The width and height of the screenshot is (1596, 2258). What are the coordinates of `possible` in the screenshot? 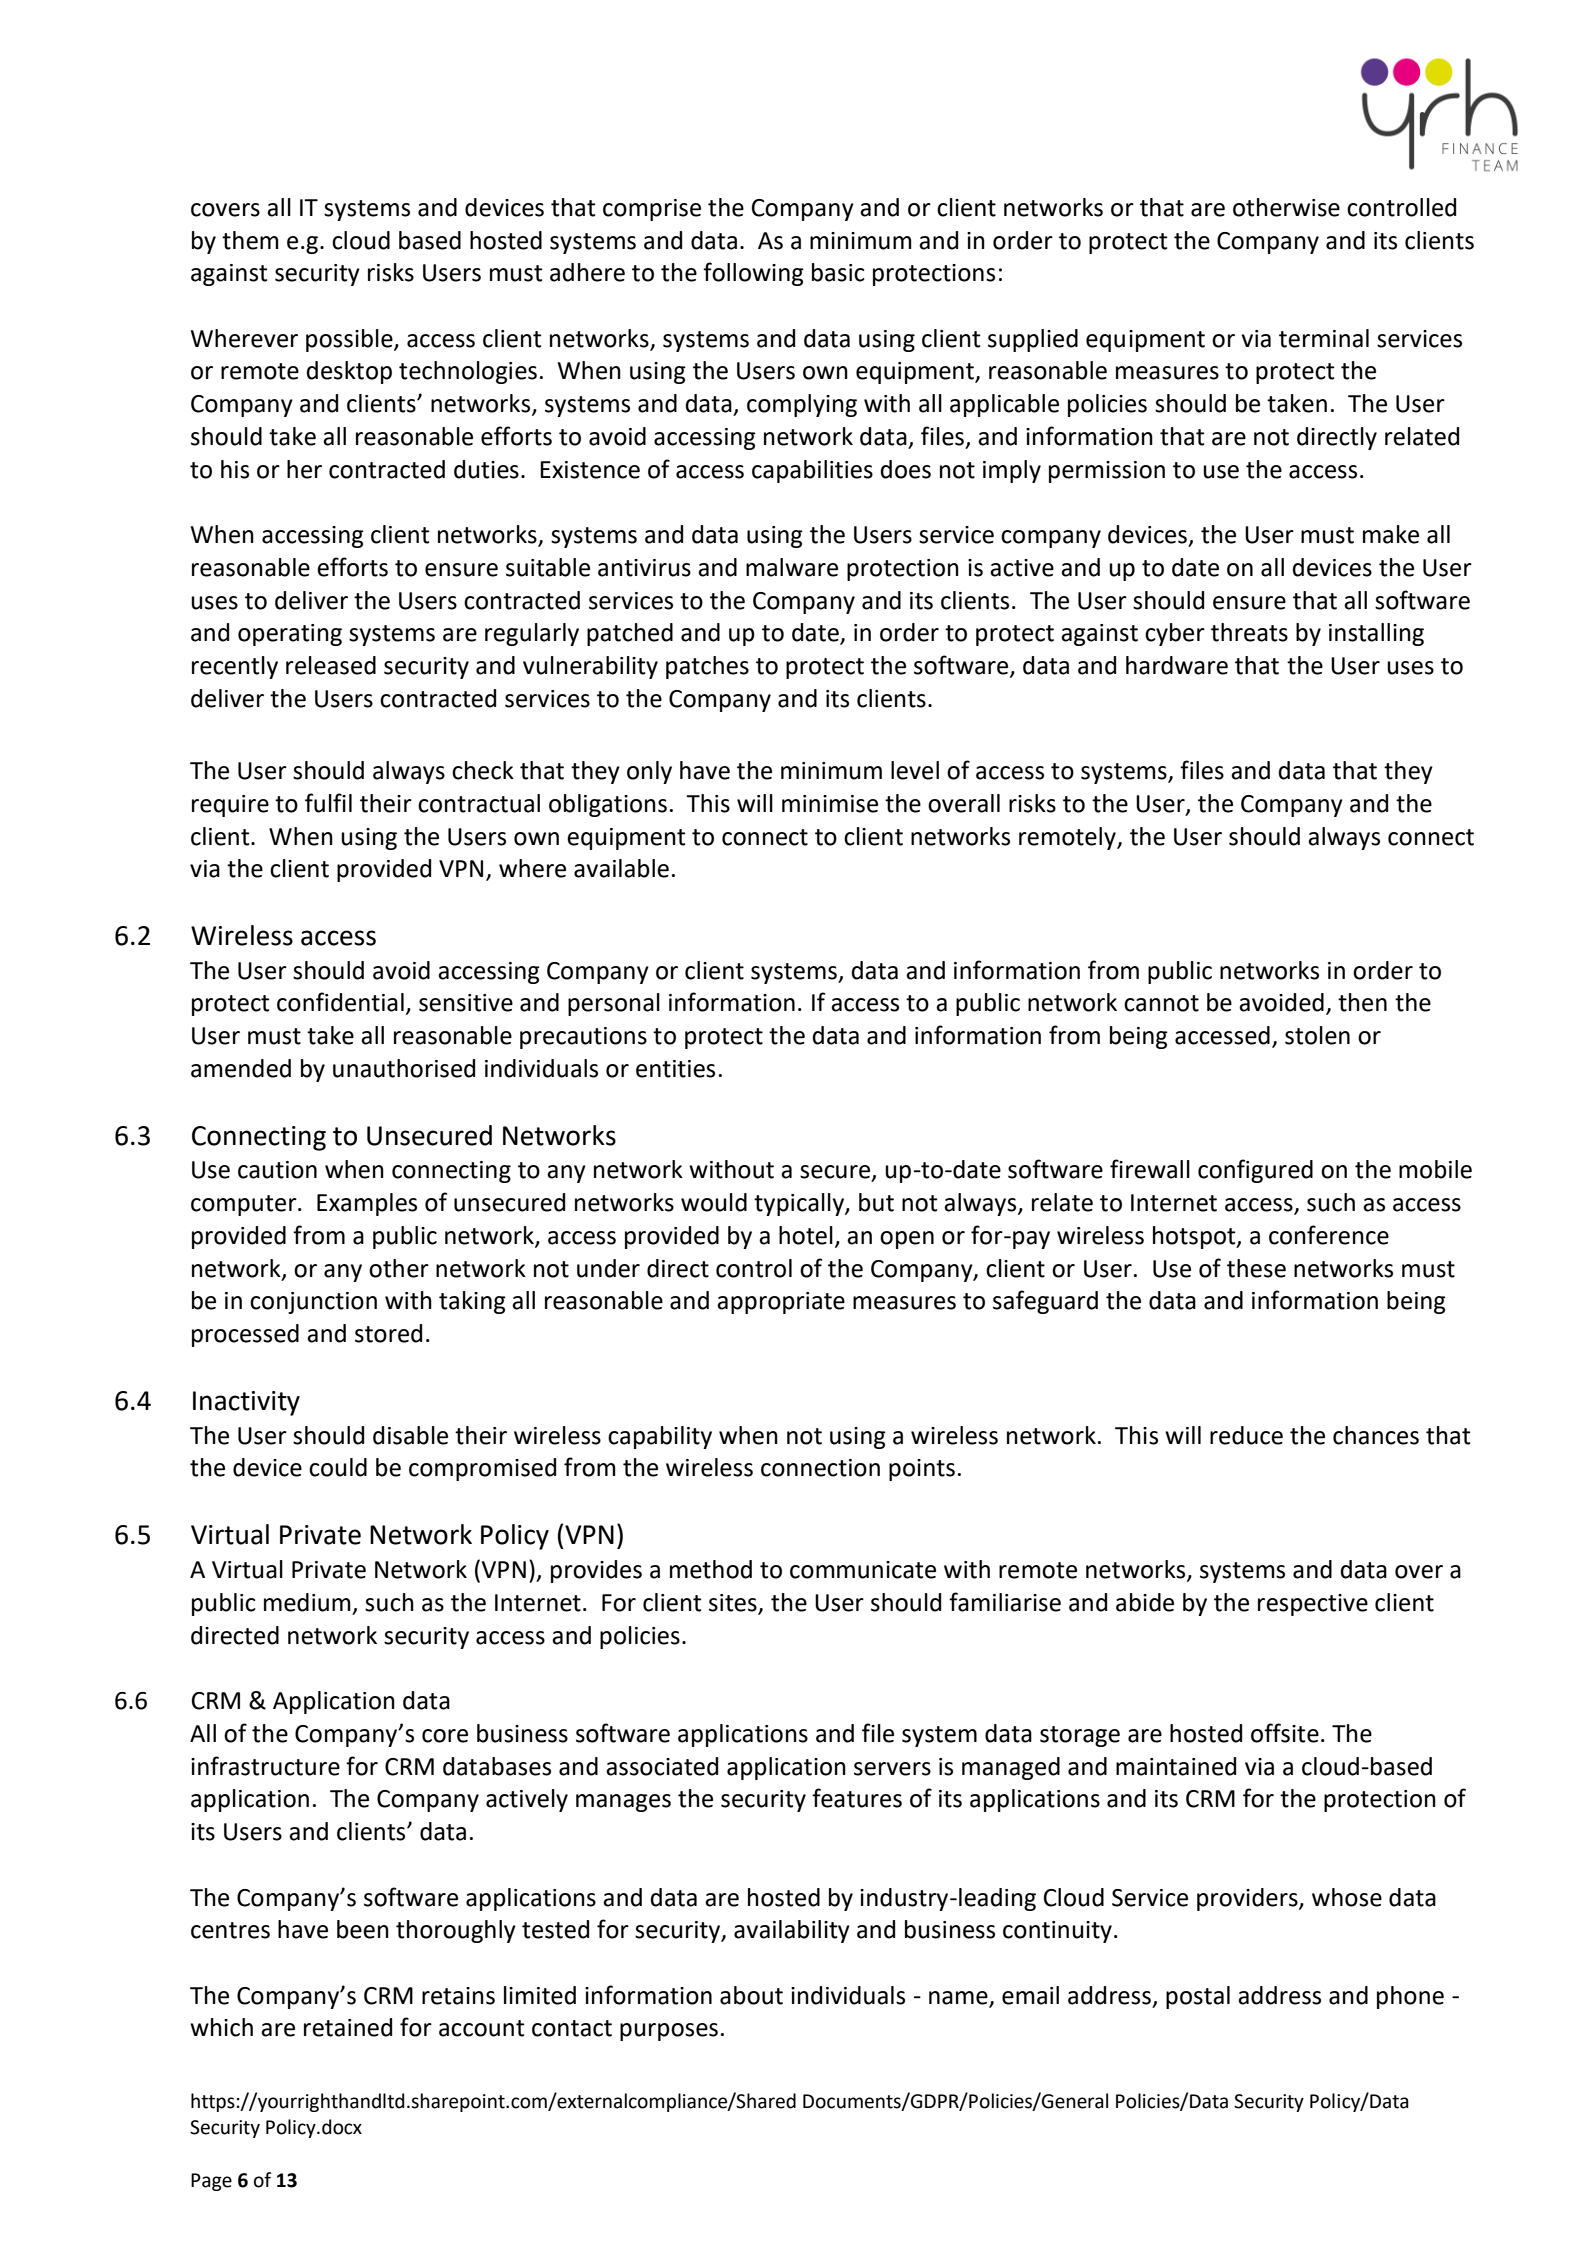 It's located at (350, 340).
